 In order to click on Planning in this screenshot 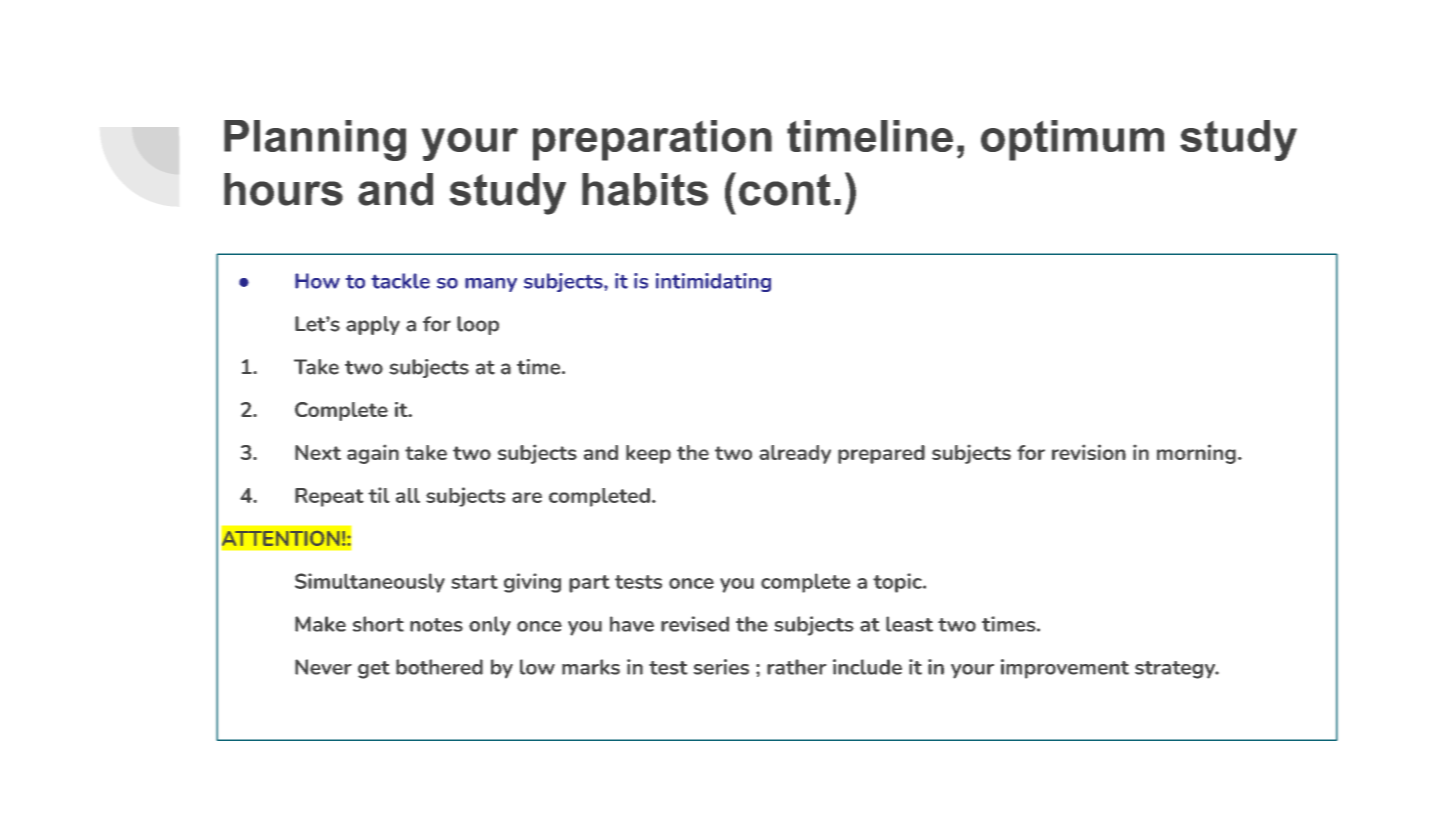, I will do `click(315, 140)`.
